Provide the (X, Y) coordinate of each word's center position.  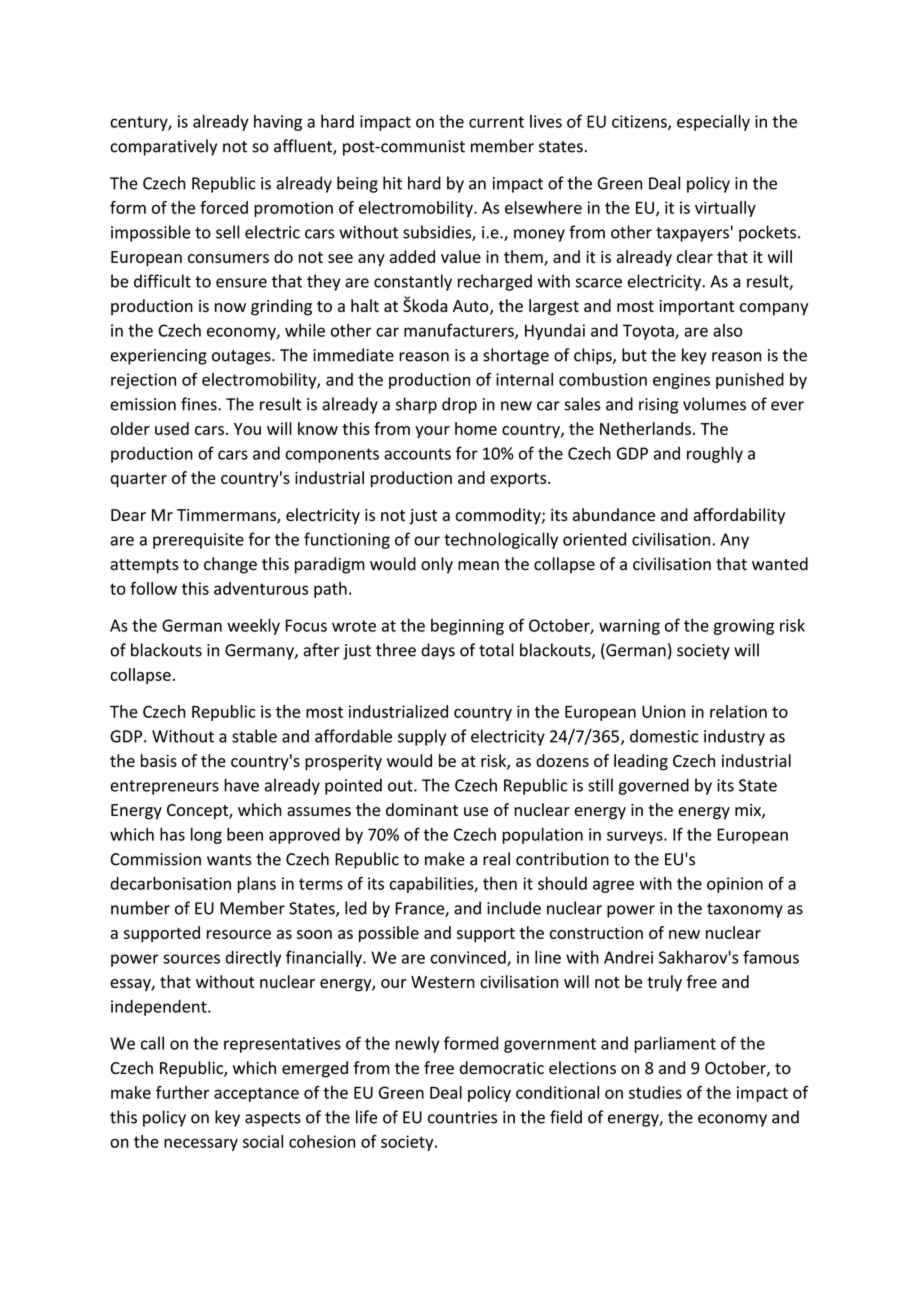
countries (462, 1117)
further (182, 1092)
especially (713, 123)
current (496, 122)
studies (655, 1092)
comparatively (163, 147)
